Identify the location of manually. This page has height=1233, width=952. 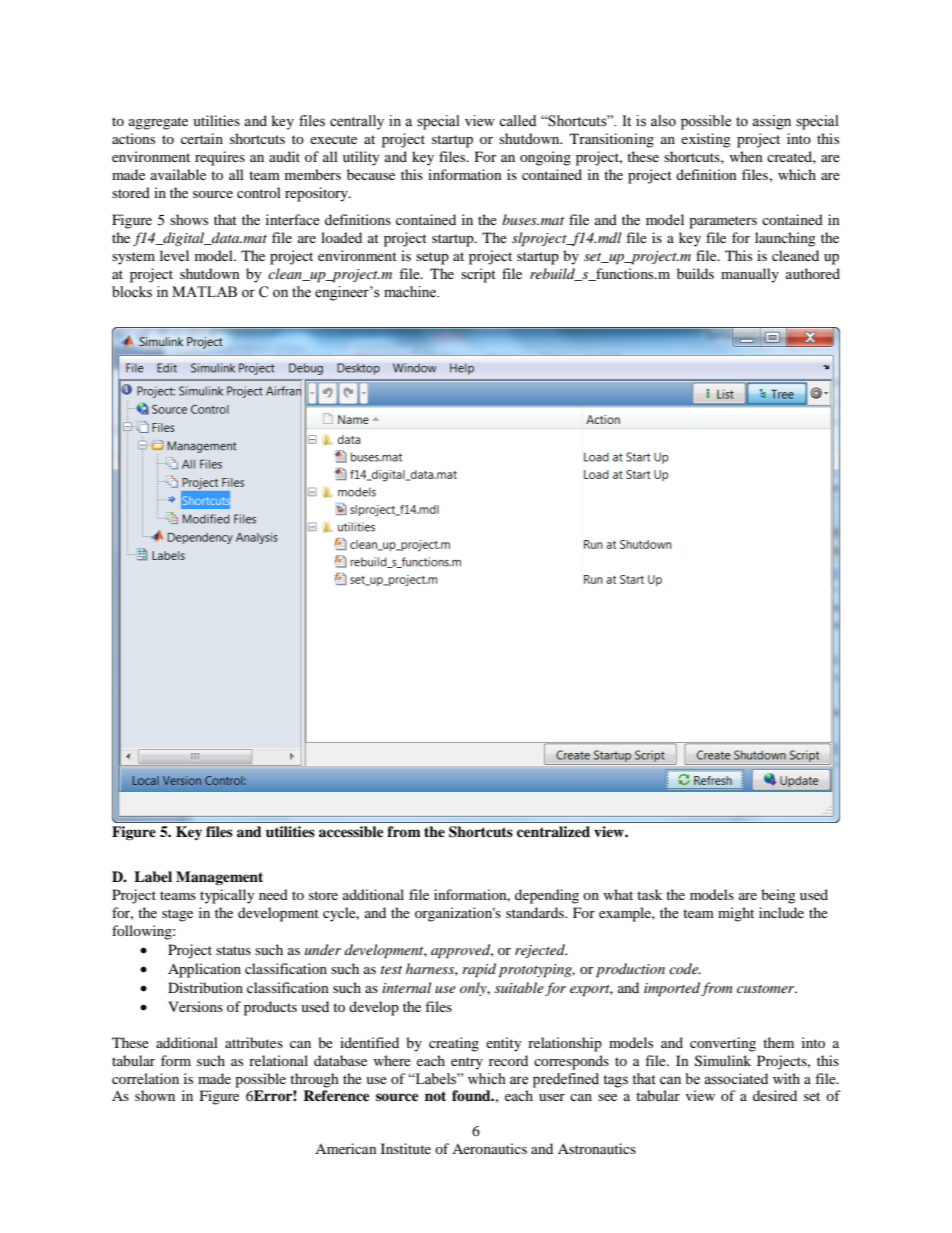
(750, 275).
